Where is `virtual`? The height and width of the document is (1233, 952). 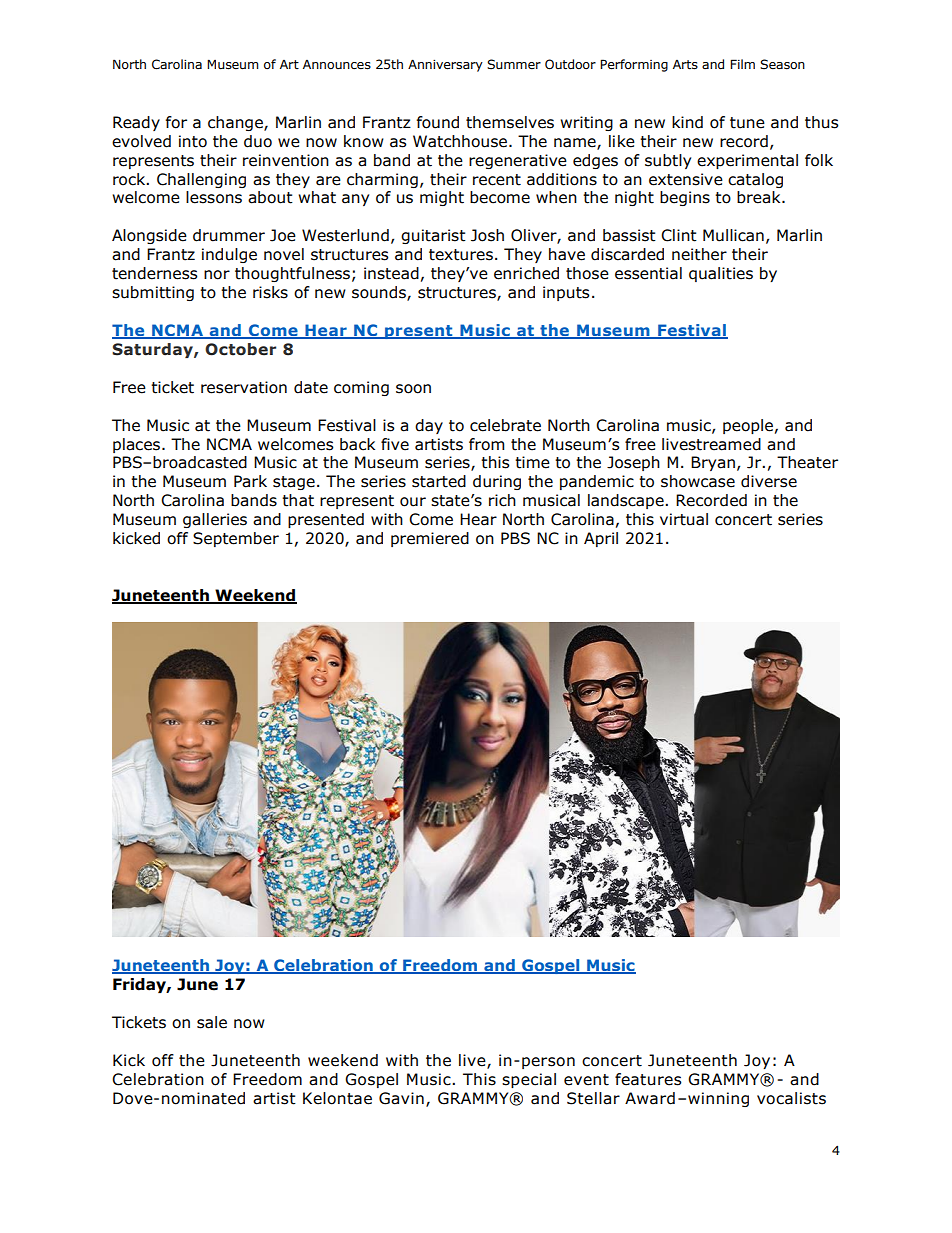 virtual is located at coordinates (684, 519).
